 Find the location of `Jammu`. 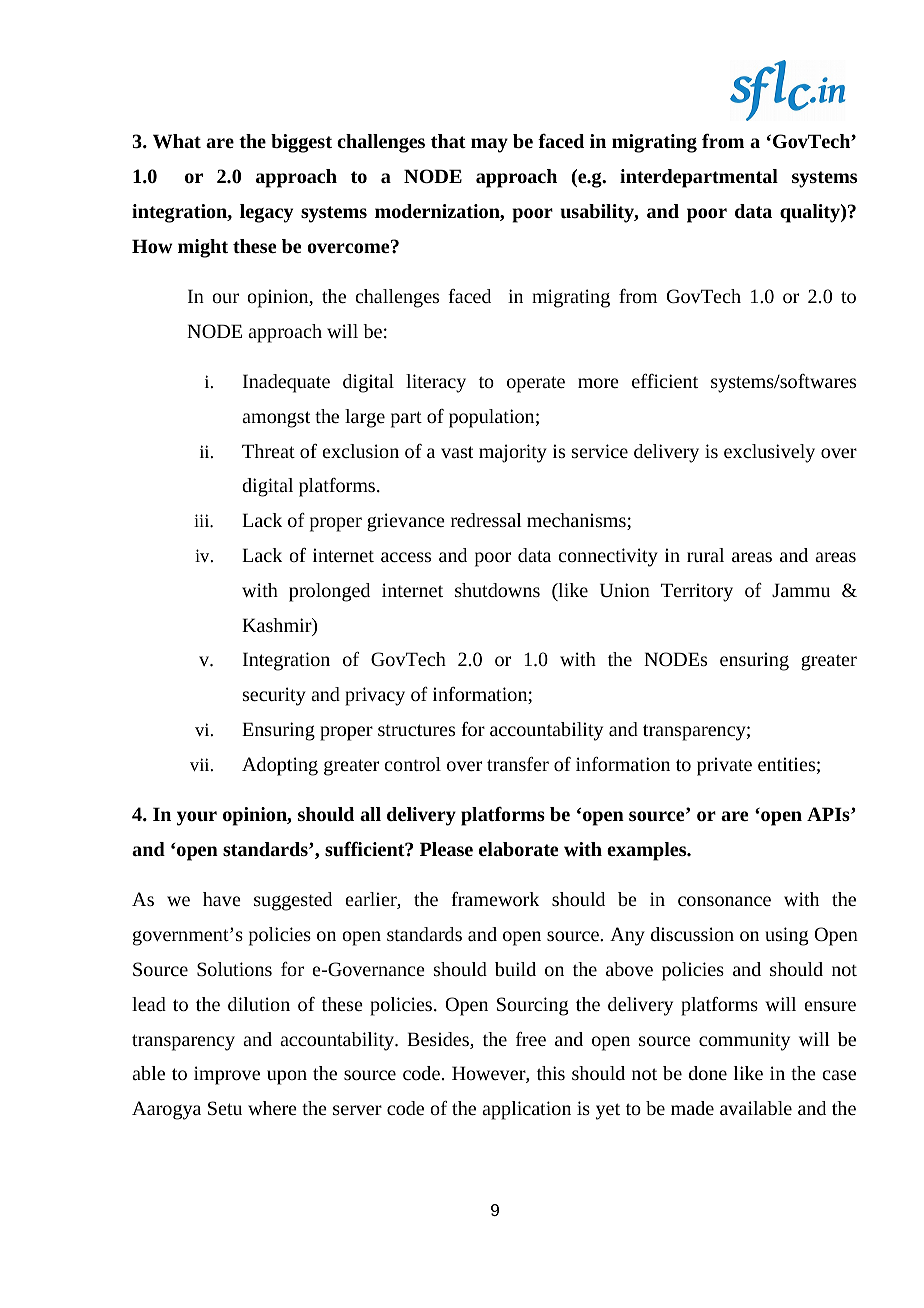

Jammu is located at coordinates (801, 590).
